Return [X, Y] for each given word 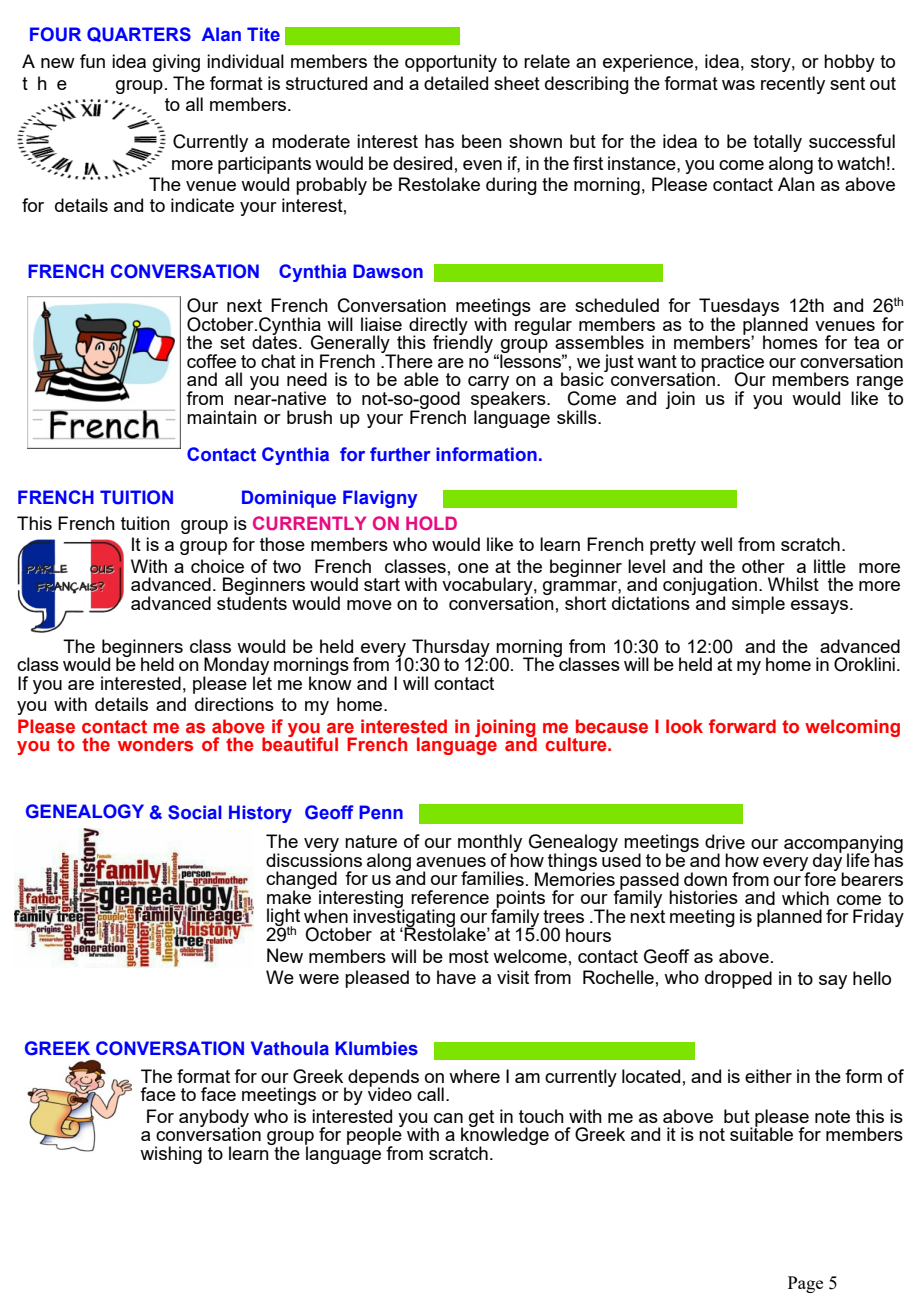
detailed [456, 83]
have [456, 977]
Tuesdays [739, 308]
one [473, 568]
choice [217, 566]
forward [742, 726]
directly [438, 327]
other [763, 566]
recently [793, 85]
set [232, 342]
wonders [155, 744]
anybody [214, 1119]
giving [176, 63]
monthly [490, 844]
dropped [738, 979]
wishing [171, 1155]
